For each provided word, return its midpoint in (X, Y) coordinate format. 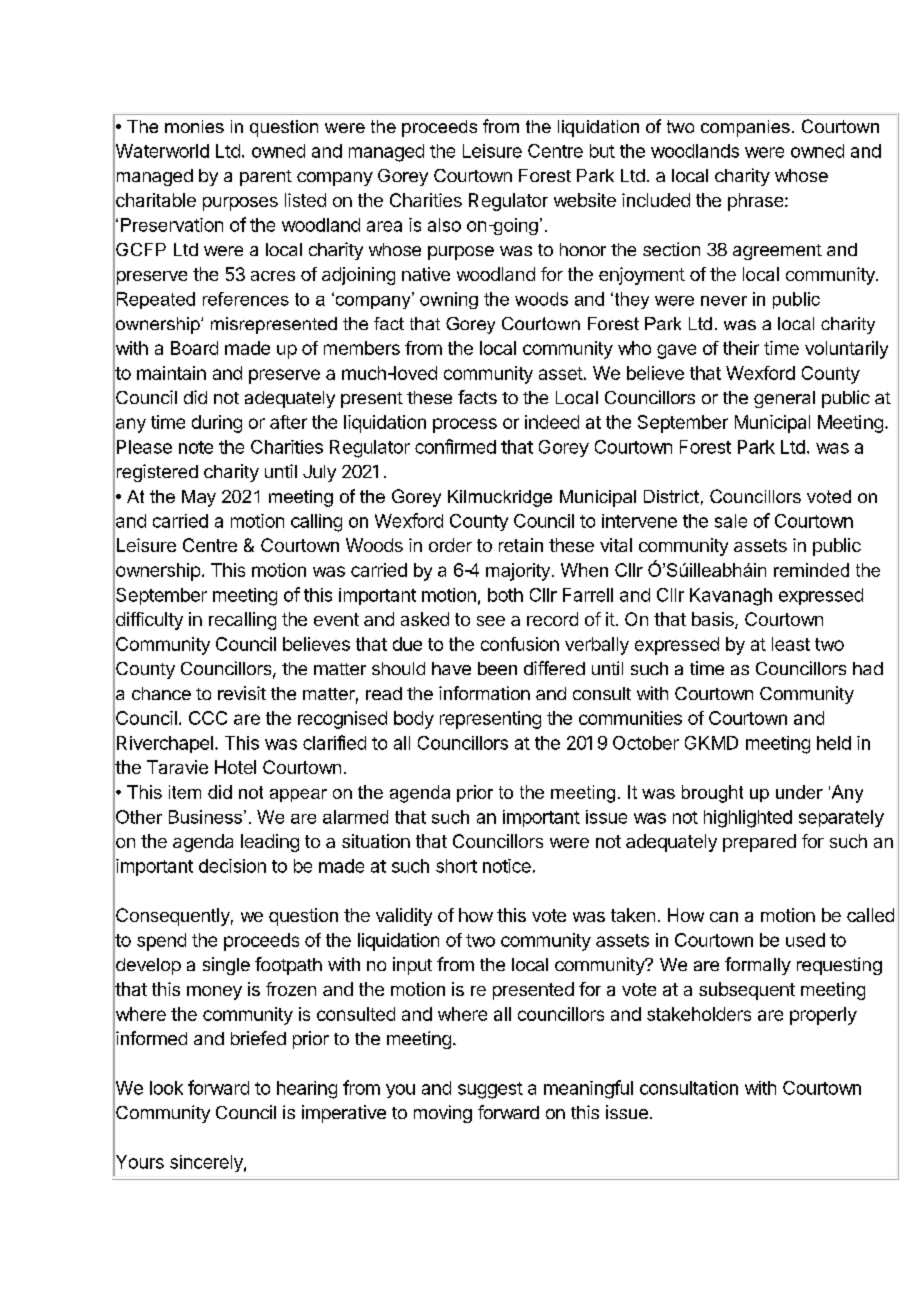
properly (823, 1016)
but (602, 151)
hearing (307, 1090)
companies (745, 128)
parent (266, 178)
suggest (490, 1090)
